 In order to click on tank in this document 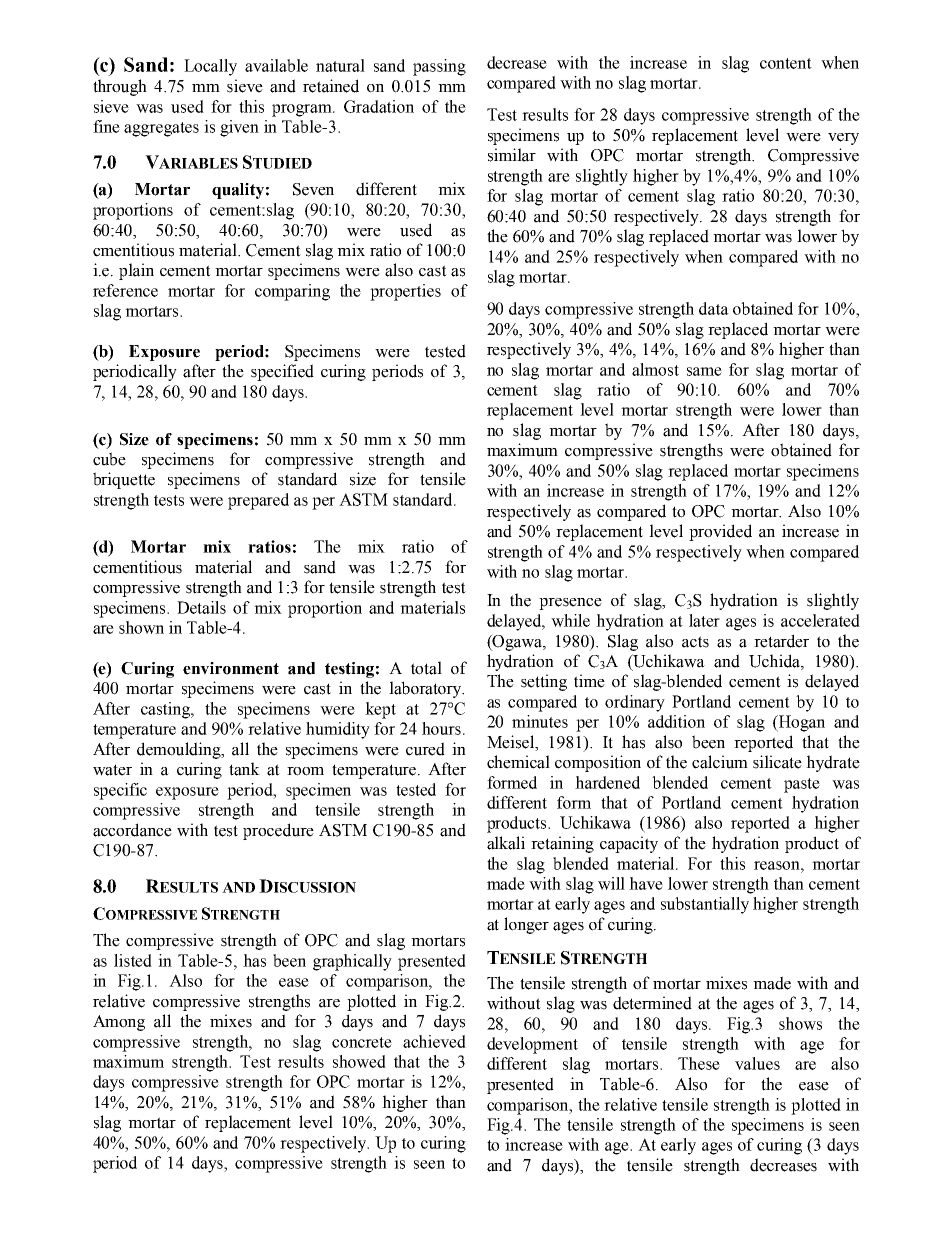, I will do `click(244, 769)`.
